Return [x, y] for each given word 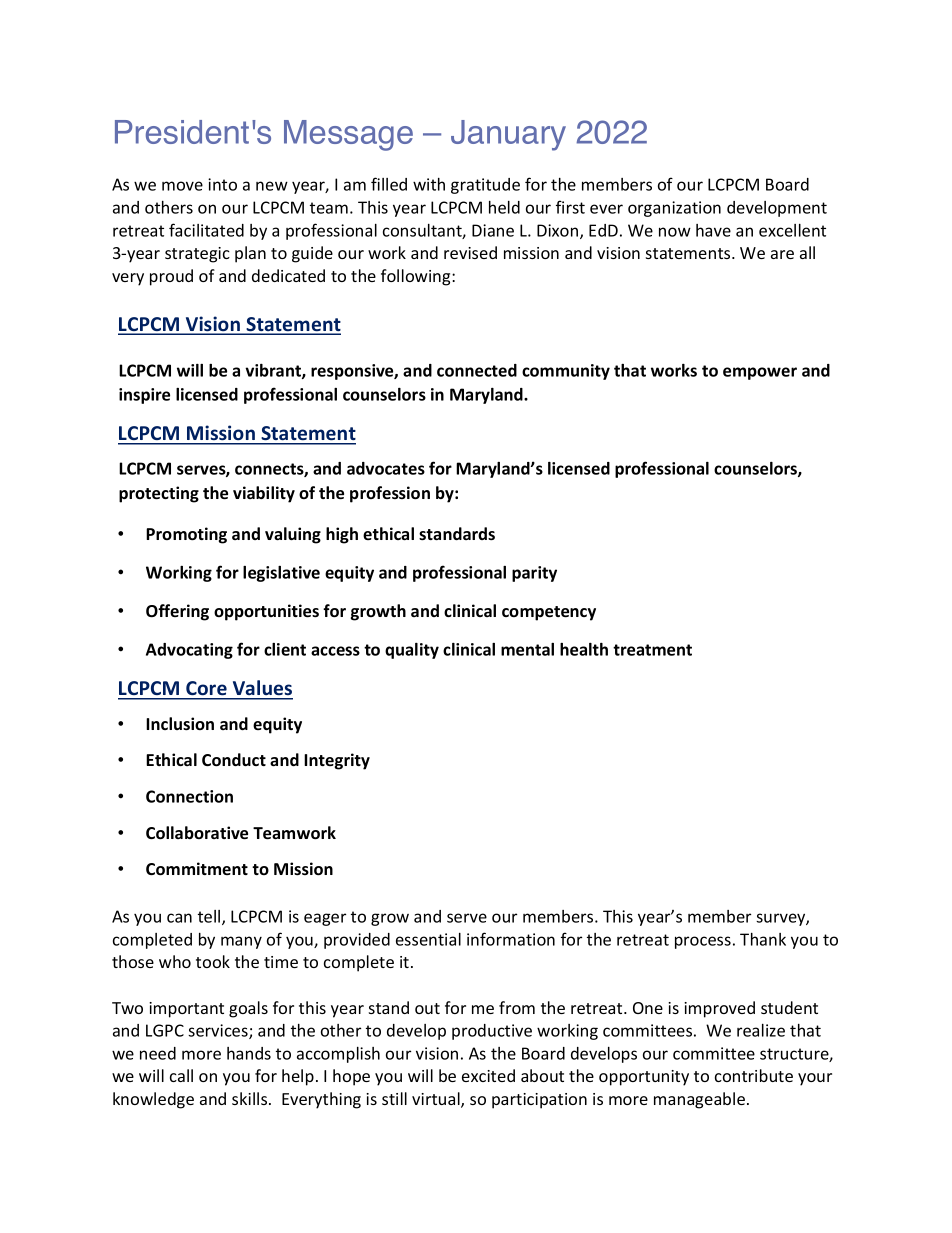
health [584, 649]
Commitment [197, 869]
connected [477, 370]
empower [760, 373]
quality [412, 651]
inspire [144, 396]
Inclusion [180, 724]
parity [534, 574]
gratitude [485, 186]
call [181, 1075]
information [511, 939]
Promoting [186, 535]
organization [674, 209]
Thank [763, 939]
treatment [652, 650]
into [222, 184]
